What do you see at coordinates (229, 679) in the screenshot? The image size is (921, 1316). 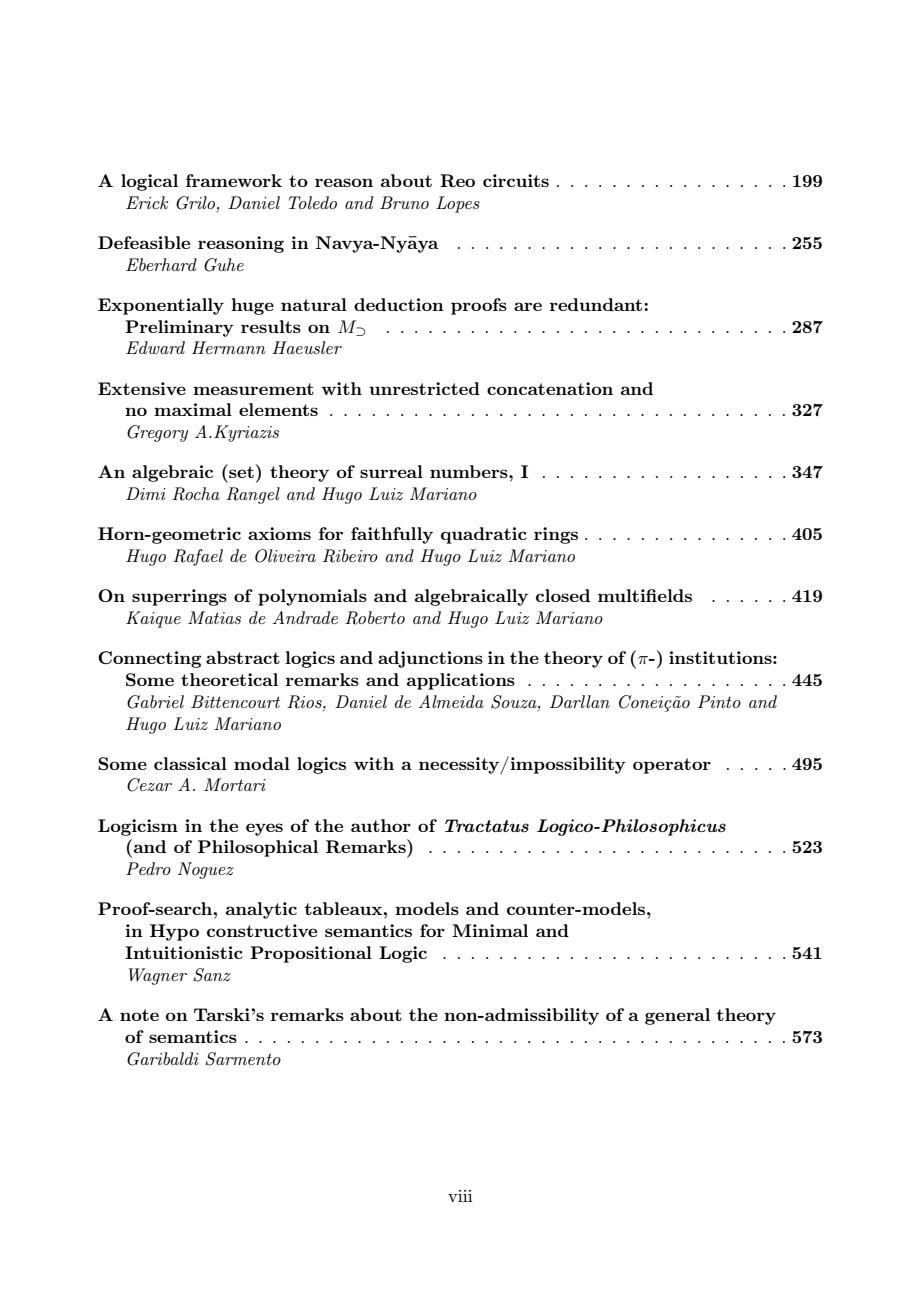 I see `theoretical` at bounding box center [229, 679].
